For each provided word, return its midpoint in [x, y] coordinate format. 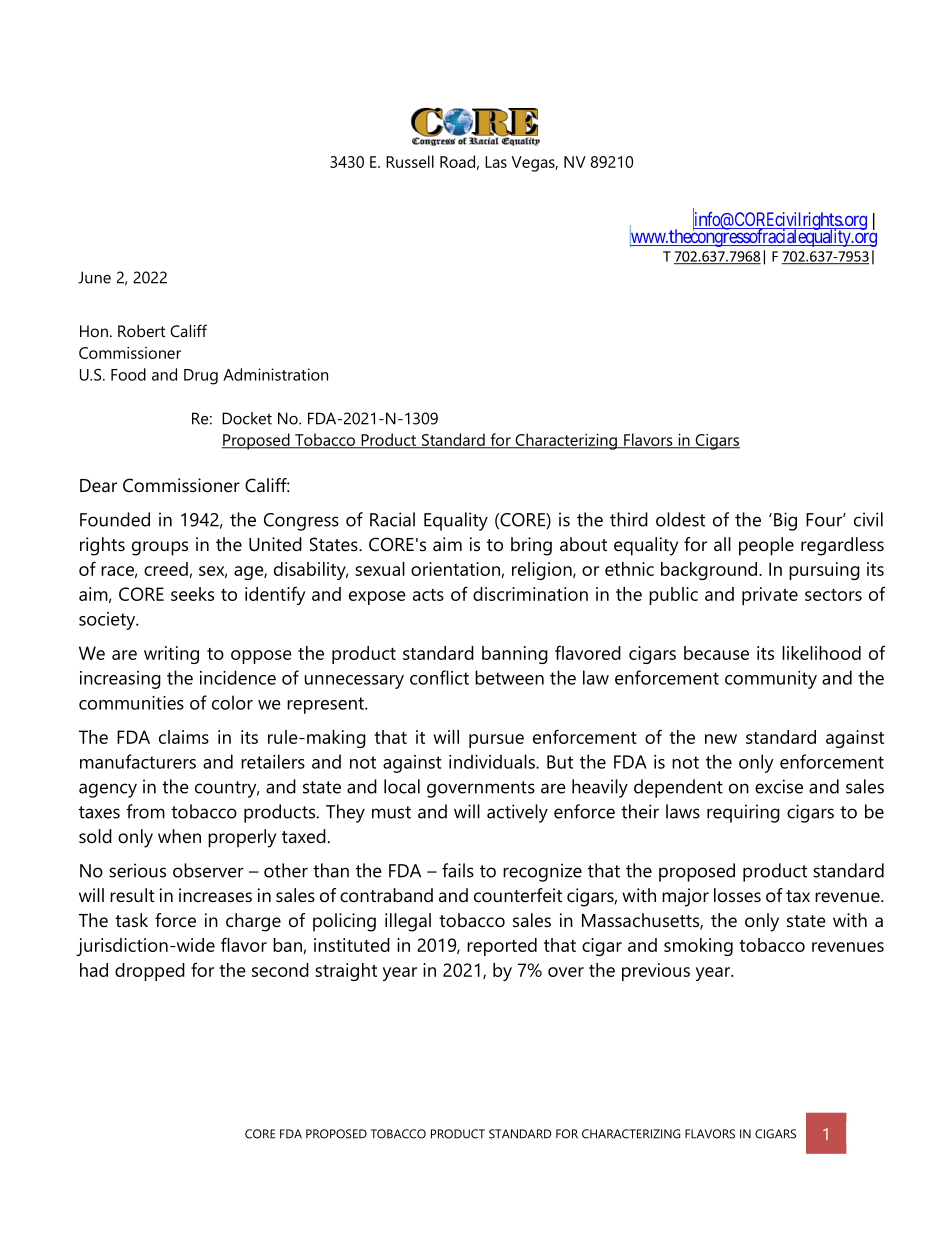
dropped [150, 972]
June [94, 277]
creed [167, 570]
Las [496, 162]
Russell [410, 161]
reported [502, 947]
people [766, 546]
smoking [698, 947]
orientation [456, 570]
